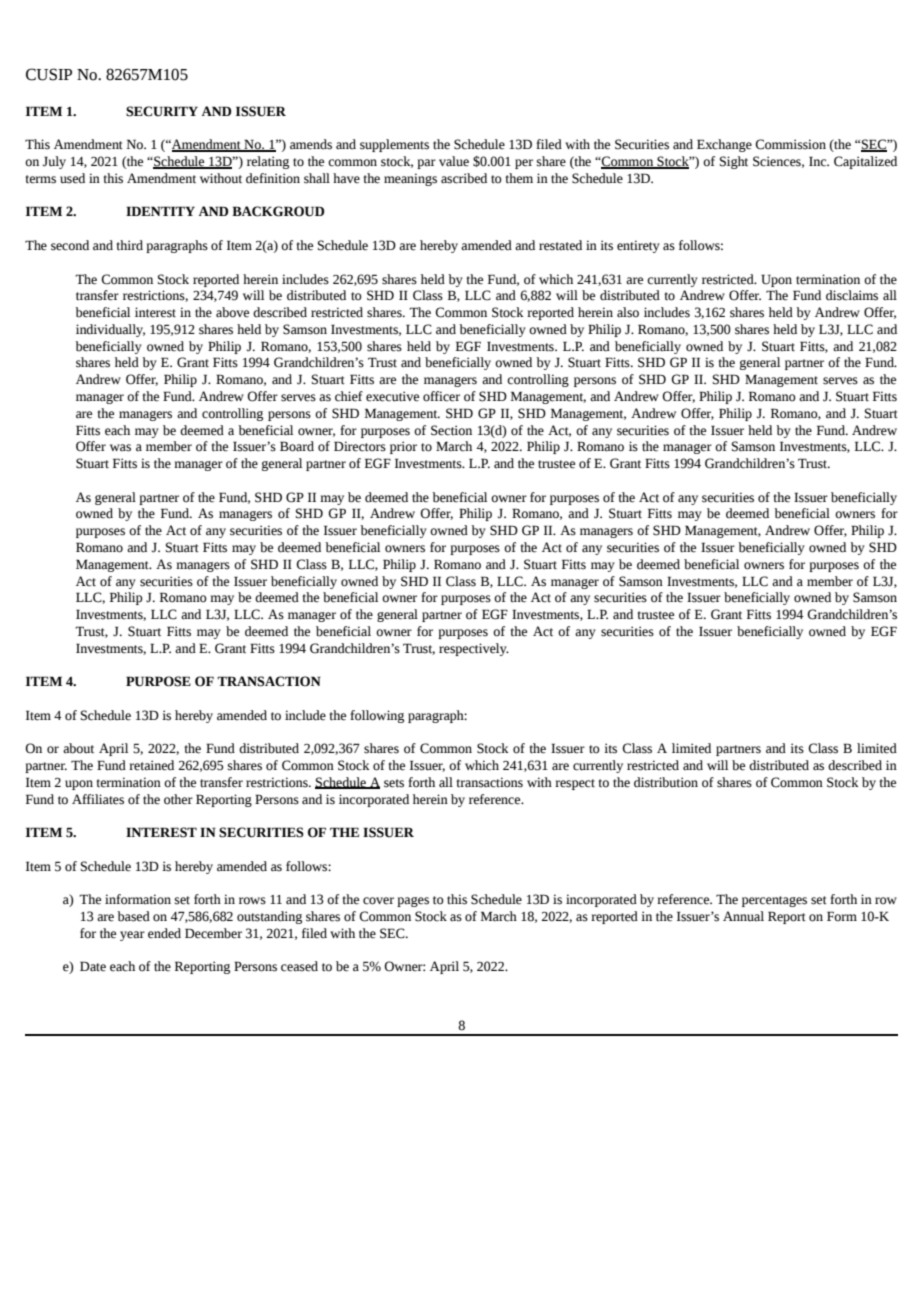 This screenshot has height=1308, width=924. What do you see at coordinates (790, 144) in the screenshot?
I see `Commission` at bounding box center [790, 144].
